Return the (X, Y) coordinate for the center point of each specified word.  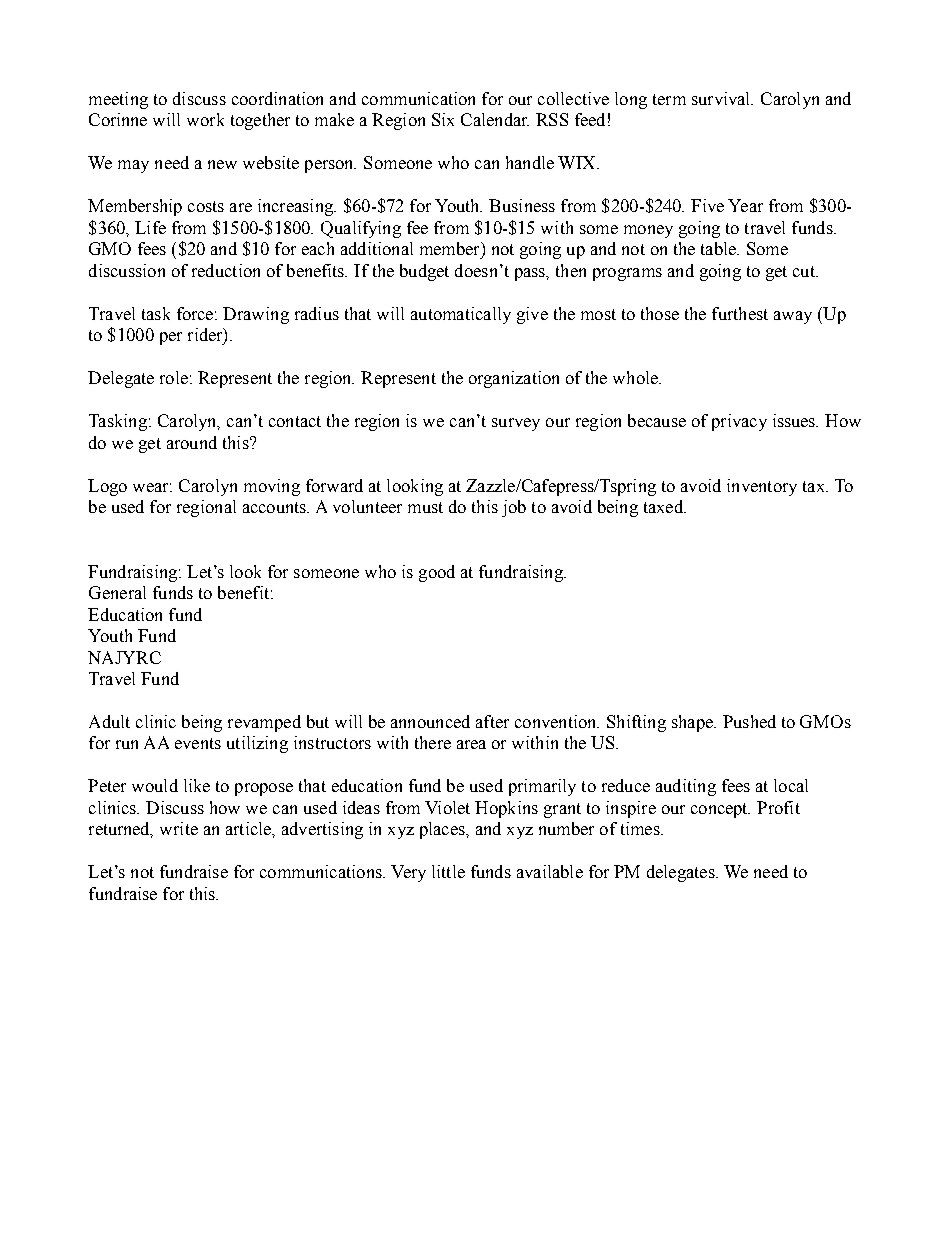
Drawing (256, 315)
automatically (461, 315)
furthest (740, 313)
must (425, 507)
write (179, 828)
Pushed (749, 721)
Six (443, 119)
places (443, 830)
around (192, 442)
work (205, 119)
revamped (264, 723)
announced (430, 721)
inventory (762, 487)
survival (722, 98)
